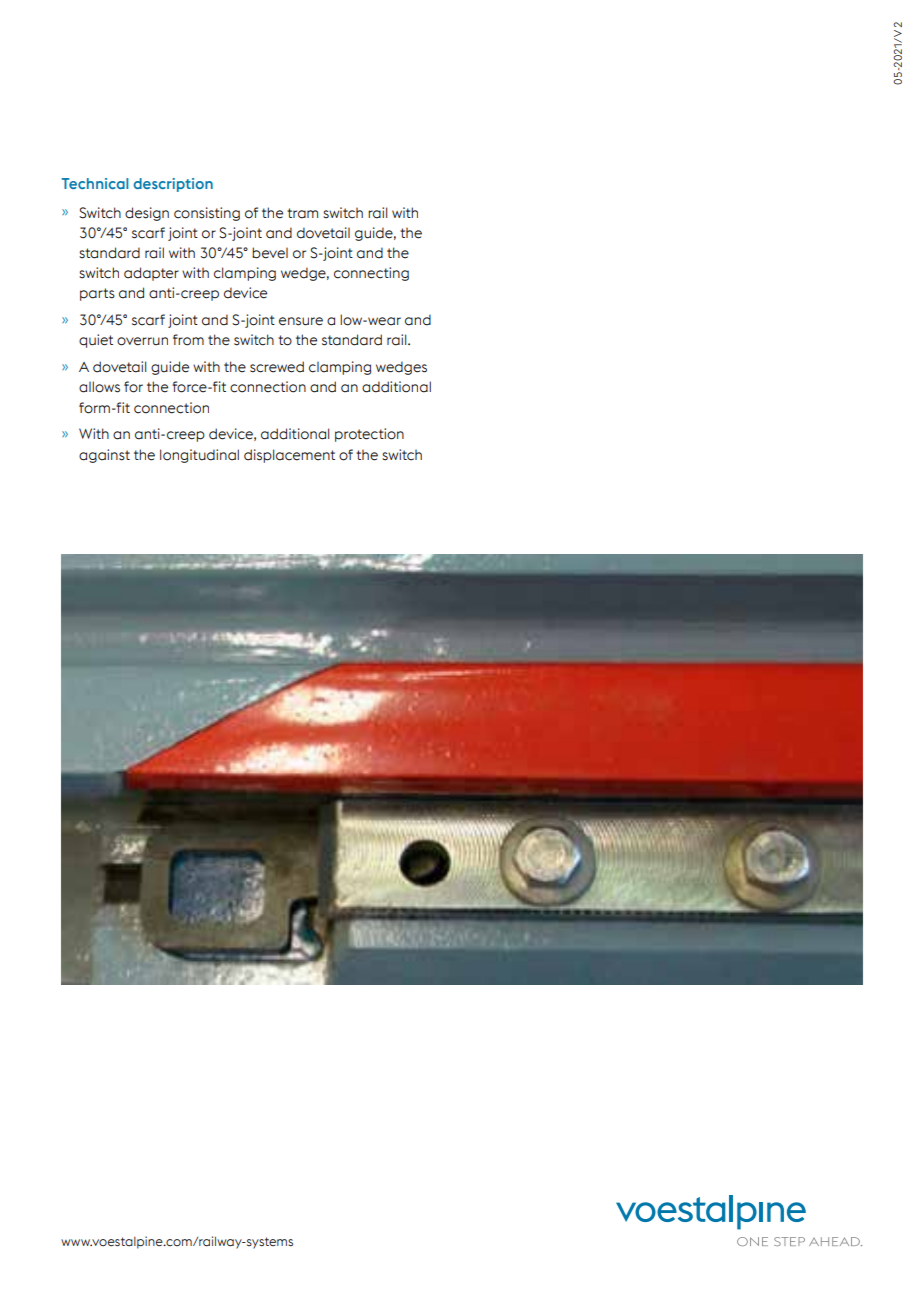  What do you see at coordinates (104, 456) in the screenshot?
I see `against` at bounding box center [104, 456].
